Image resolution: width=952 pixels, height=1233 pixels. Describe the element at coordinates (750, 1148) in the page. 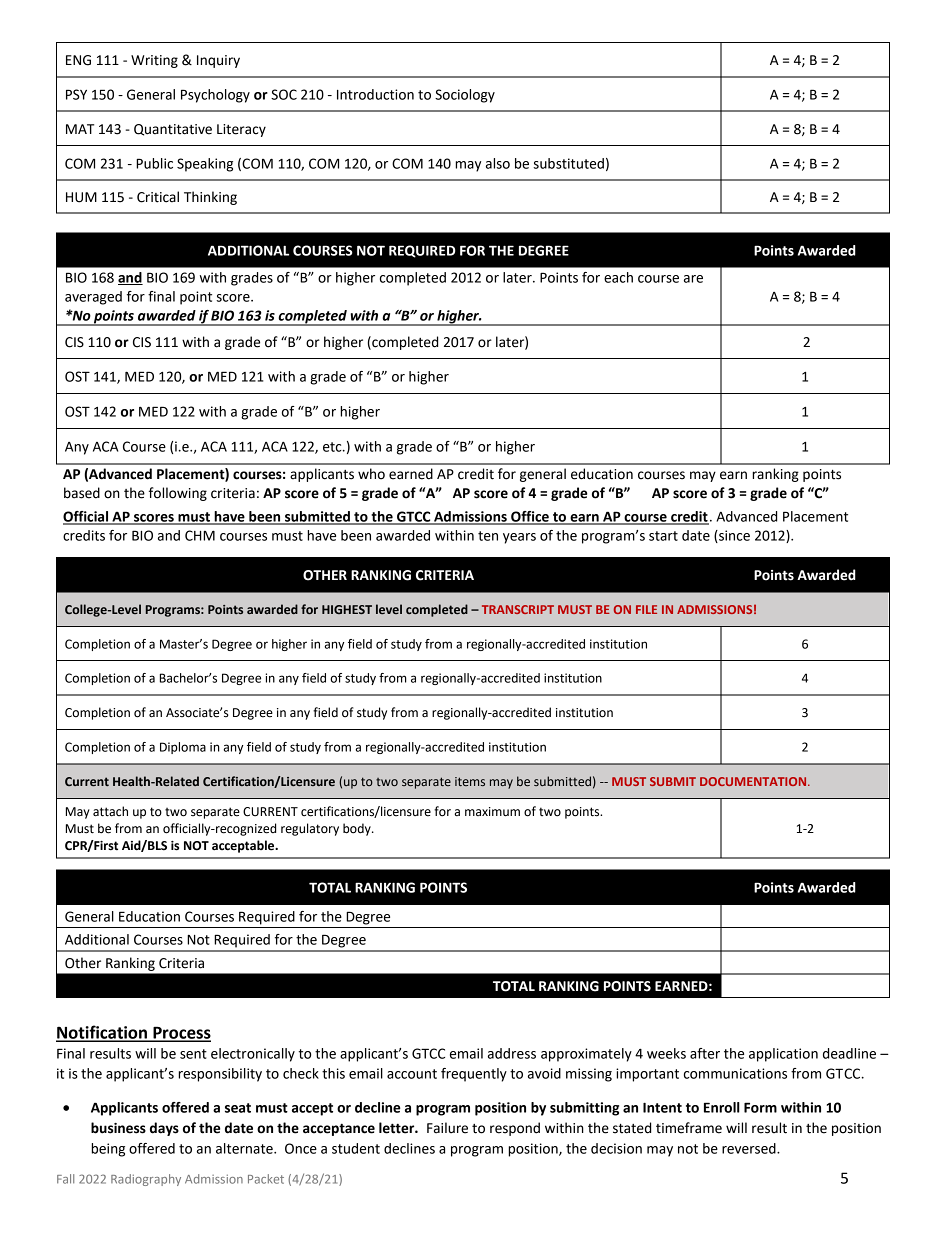

I see `reversed` at that location.
